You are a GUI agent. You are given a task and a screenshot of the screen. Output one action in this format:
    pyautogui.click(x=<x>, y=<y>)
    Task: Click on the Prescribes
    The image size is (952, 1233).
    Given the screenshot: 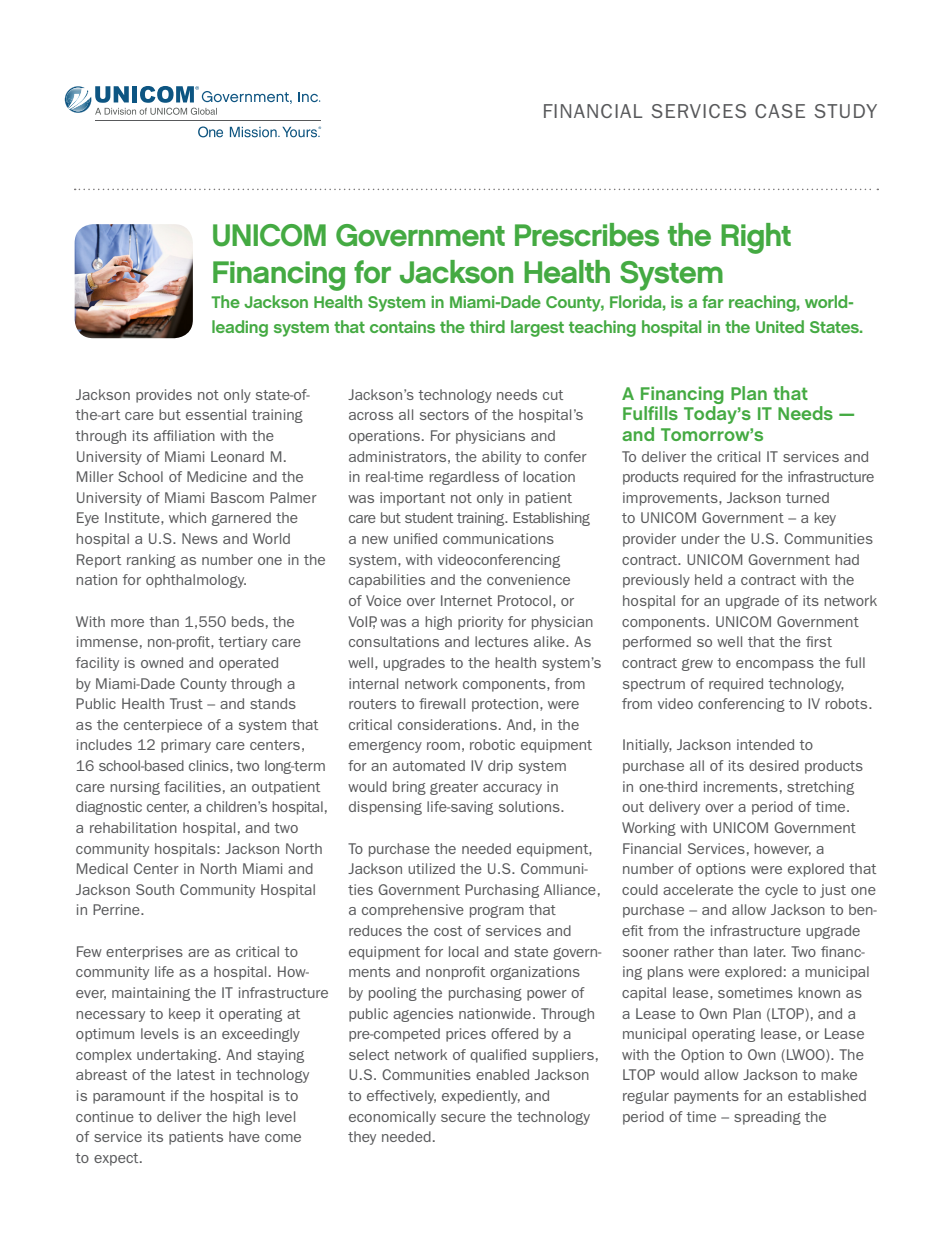 What is the action you would take?
    pyautogui.click(x=587, y=235)
